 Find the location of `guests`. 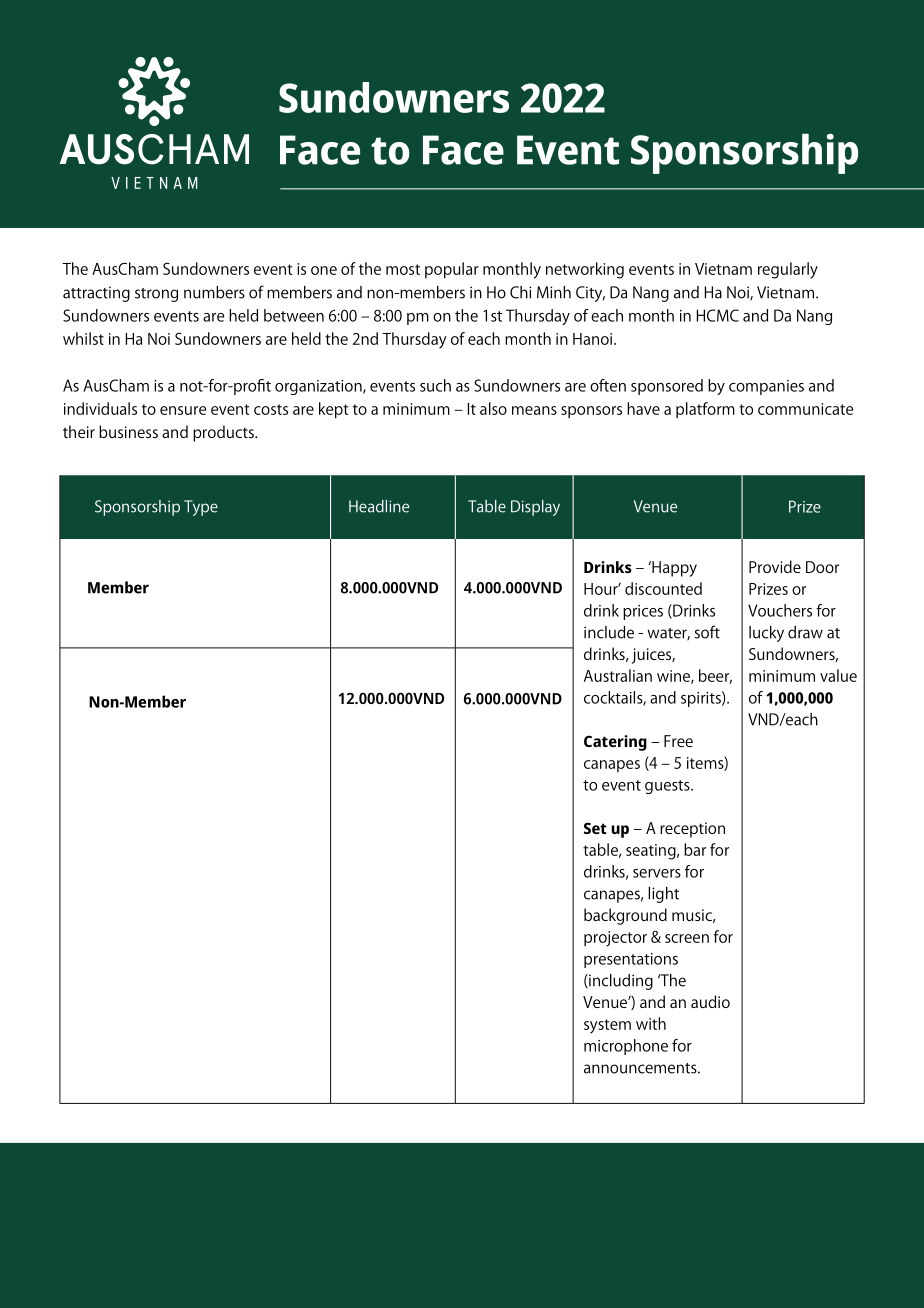

guests is located at coordinates (668, 787).
